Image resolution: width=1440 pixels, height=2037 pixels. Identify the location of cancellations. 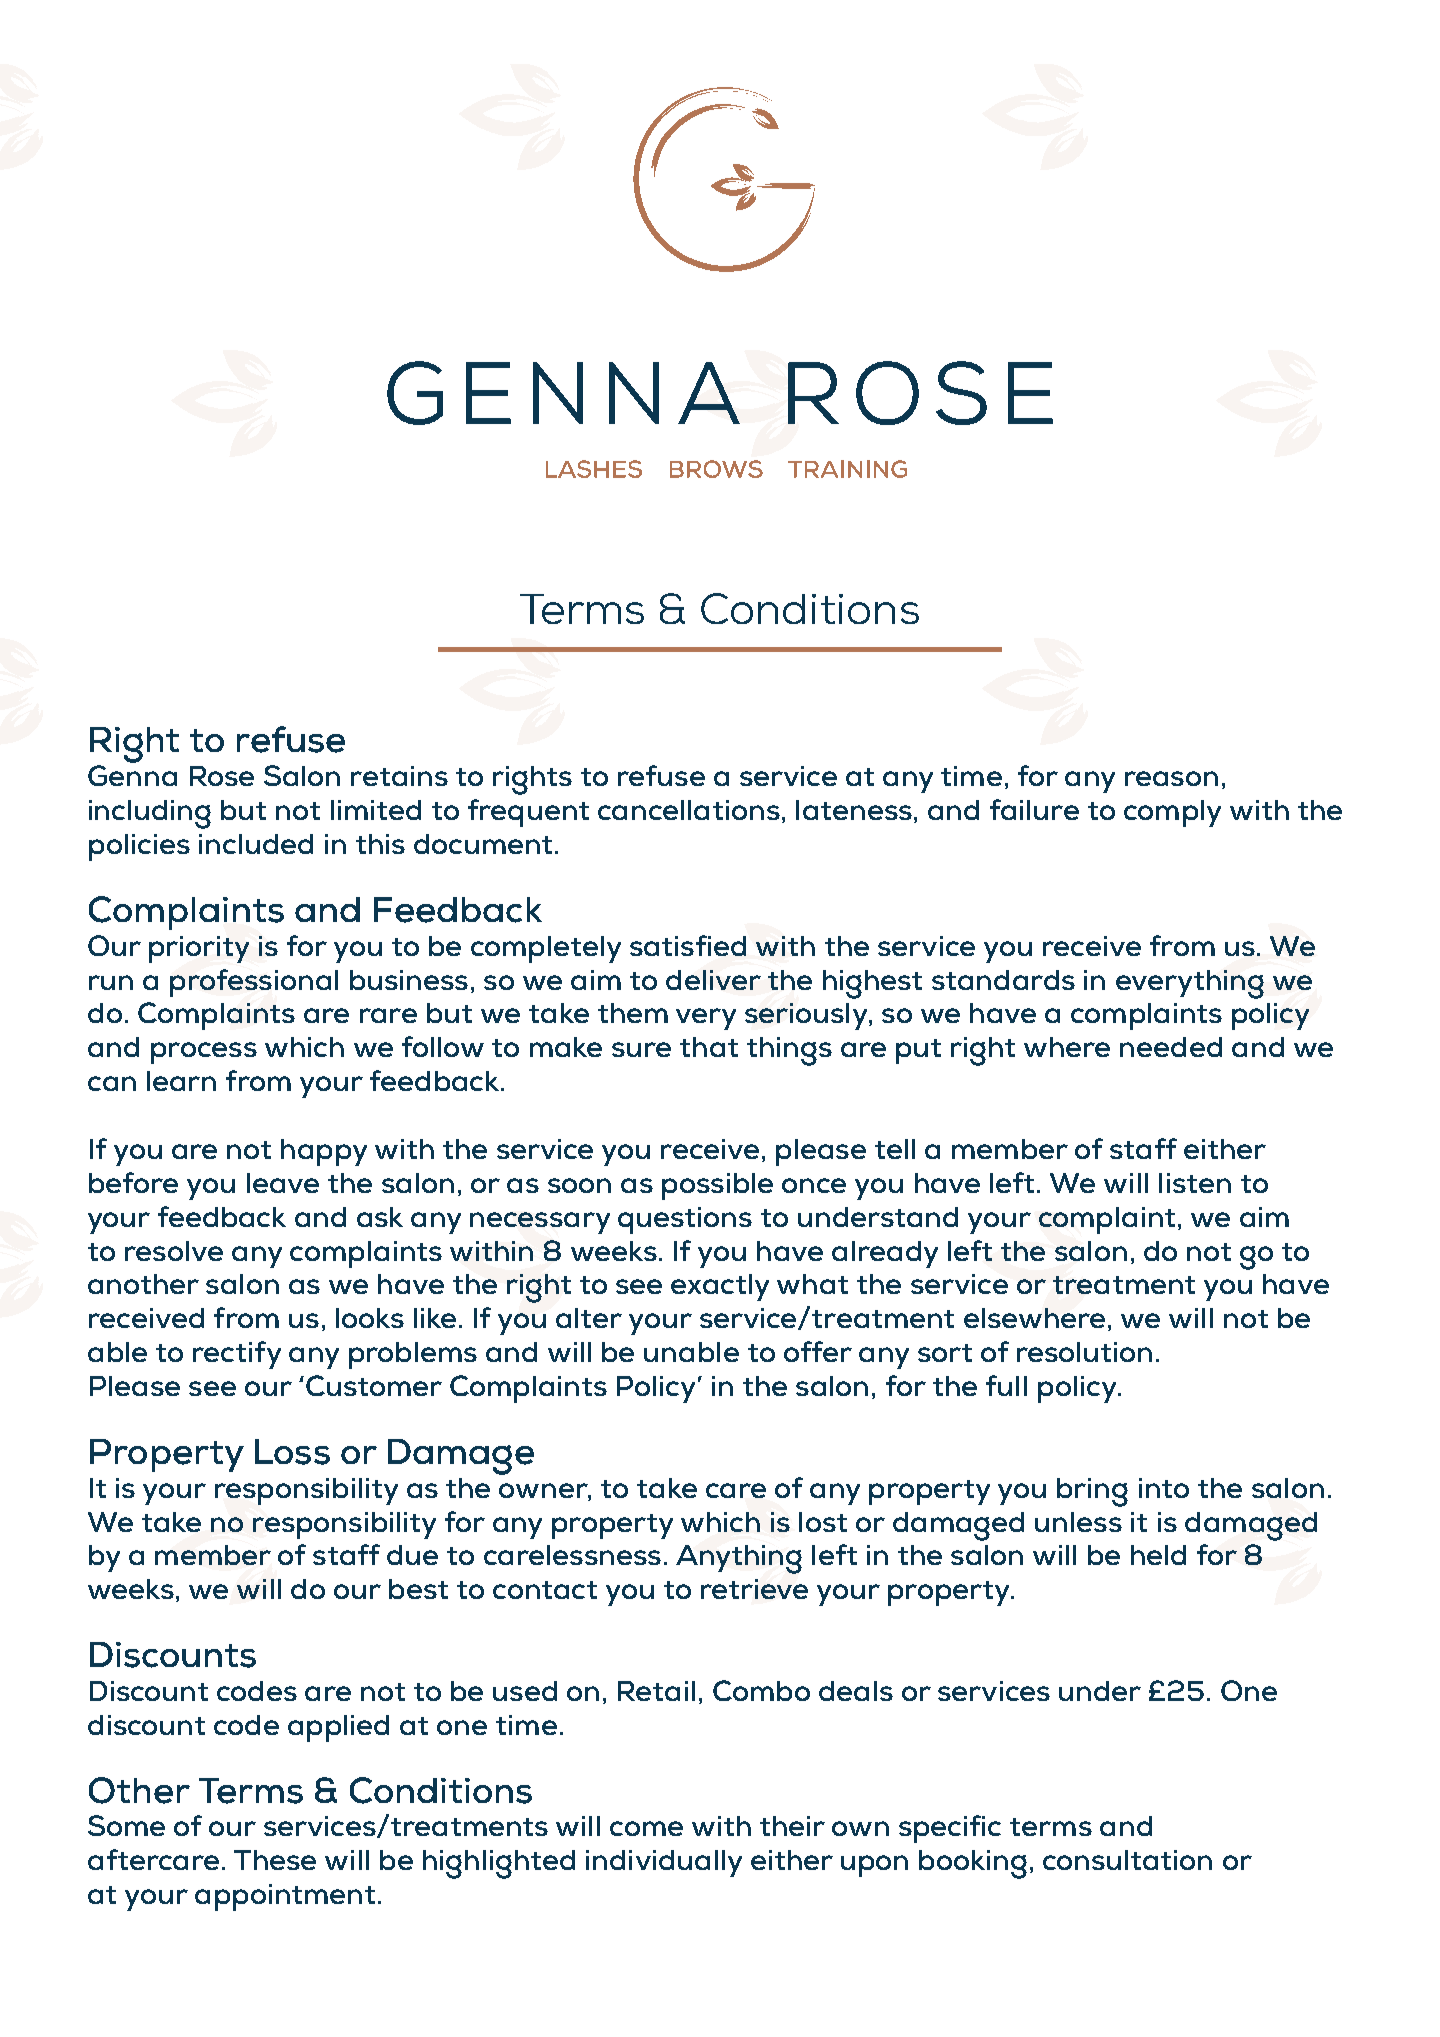
(689, 810).
